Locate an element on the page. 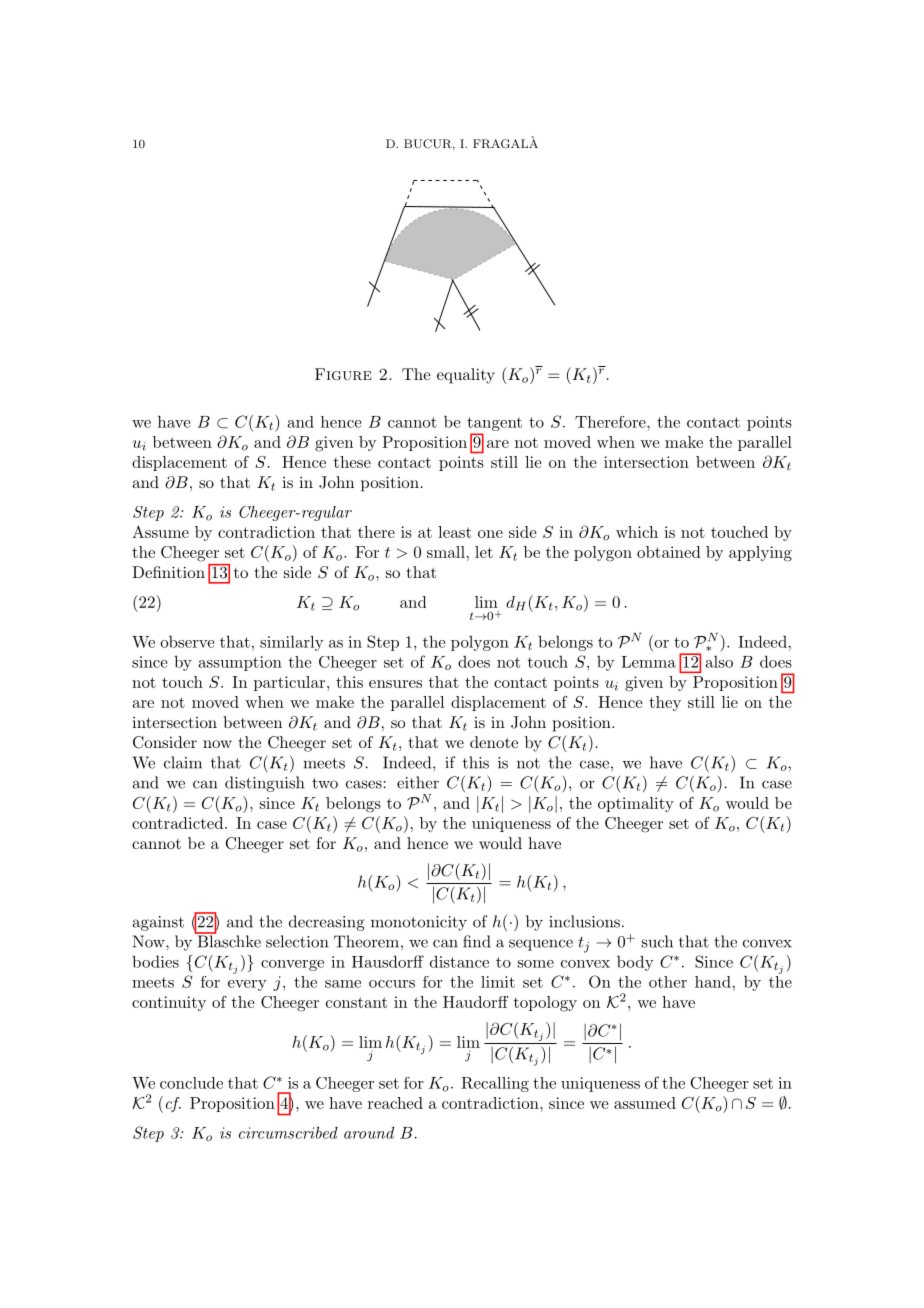 The image size is (924, 1308). tangent is located at coordinates (494, 424).
